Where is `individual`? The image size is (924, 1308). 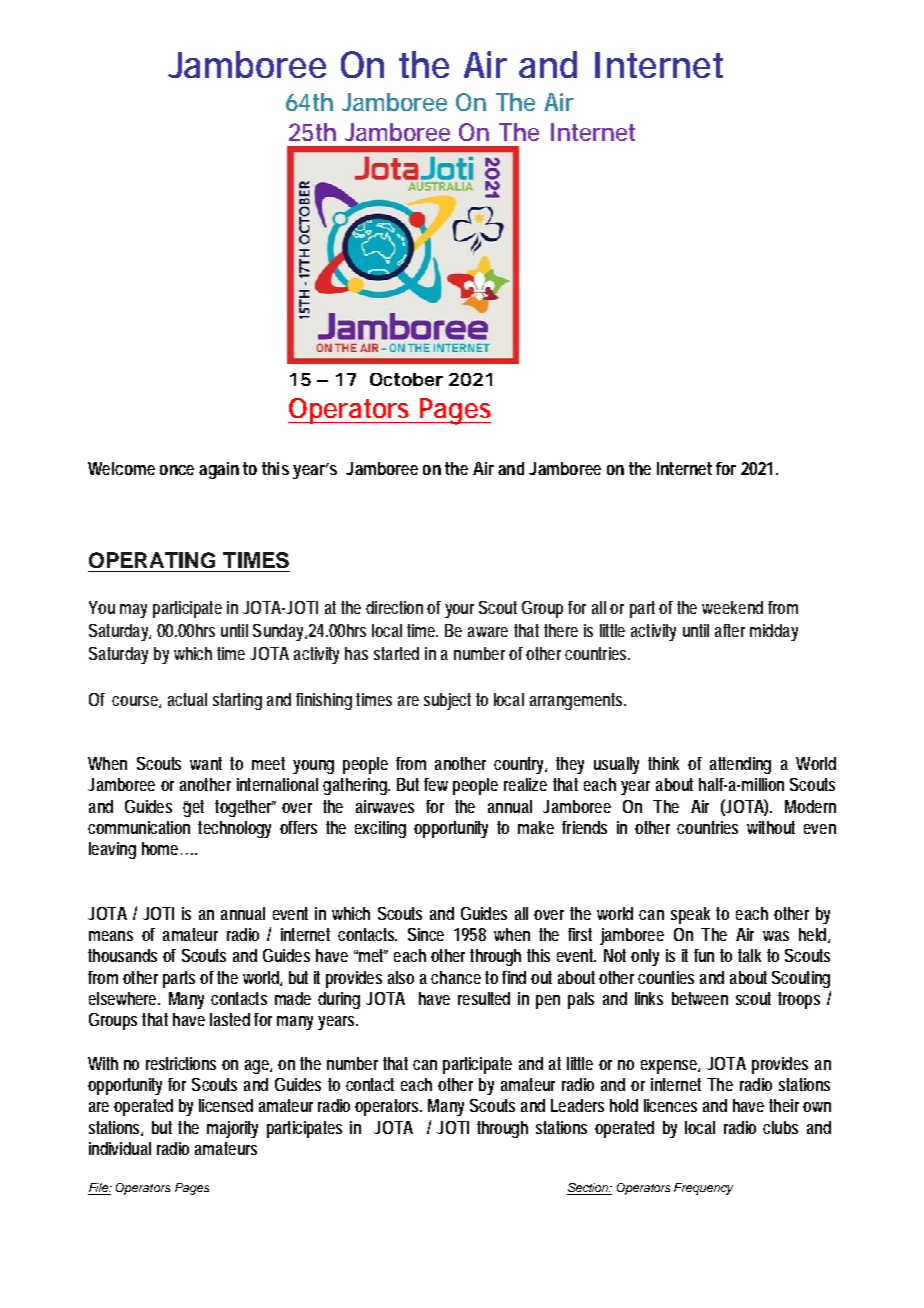
individual is located at coordinates (120, 1148).
